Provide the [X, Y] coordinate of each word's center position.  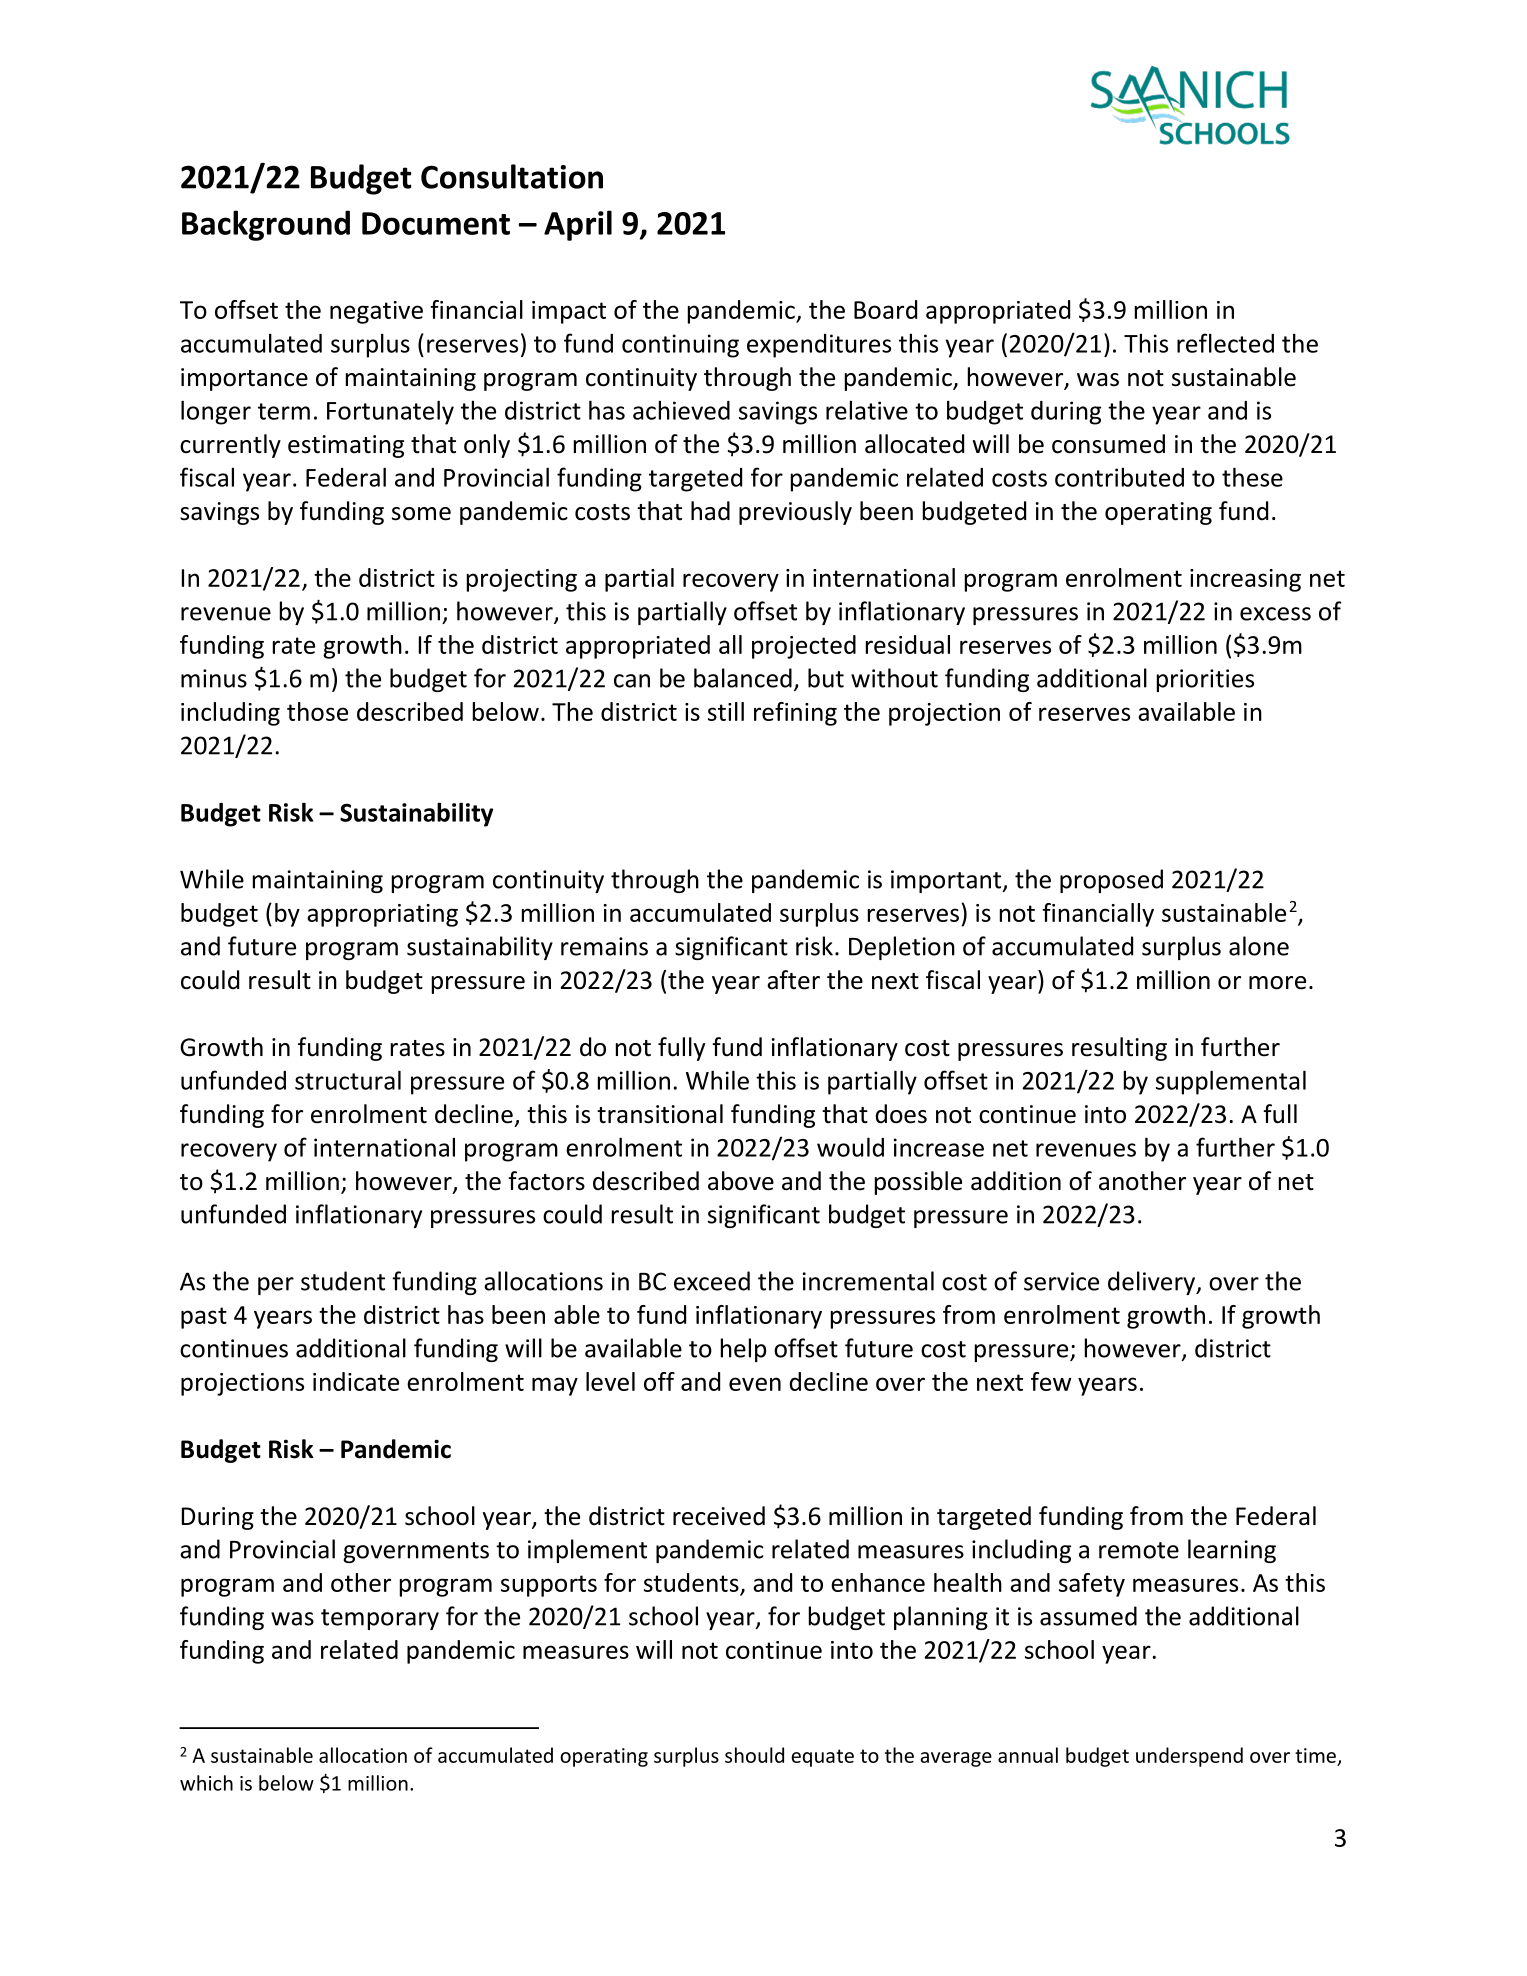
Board [885, 309]
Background [266, 225]
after [793, 980]
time [1315, 1755]
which [206, 1783]
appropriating [382, 915]
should [754, 1755]
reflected [1225, 343]
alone [1259, 946]
